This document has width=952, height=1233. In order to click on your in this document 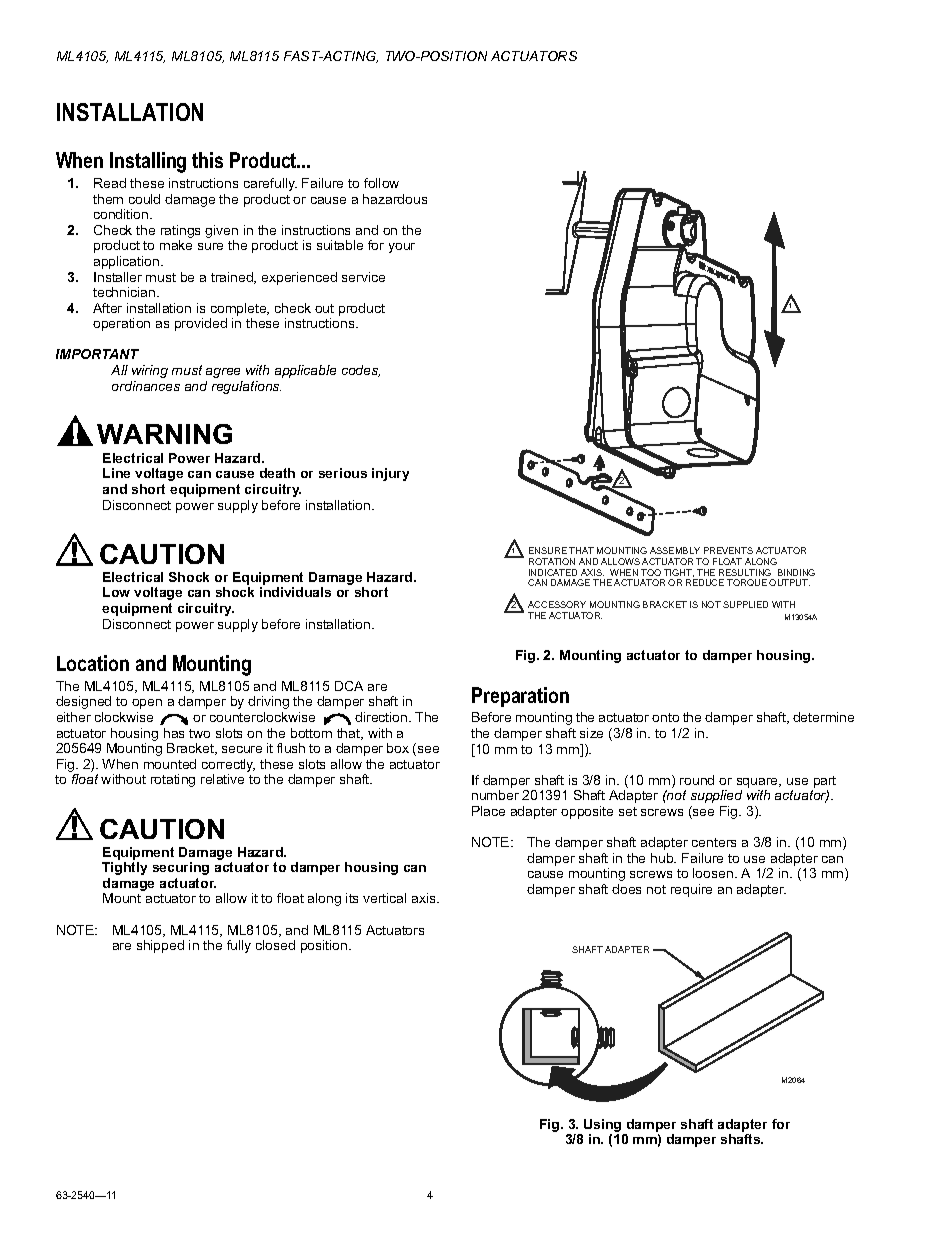, I will do `click(402, 248)`.
